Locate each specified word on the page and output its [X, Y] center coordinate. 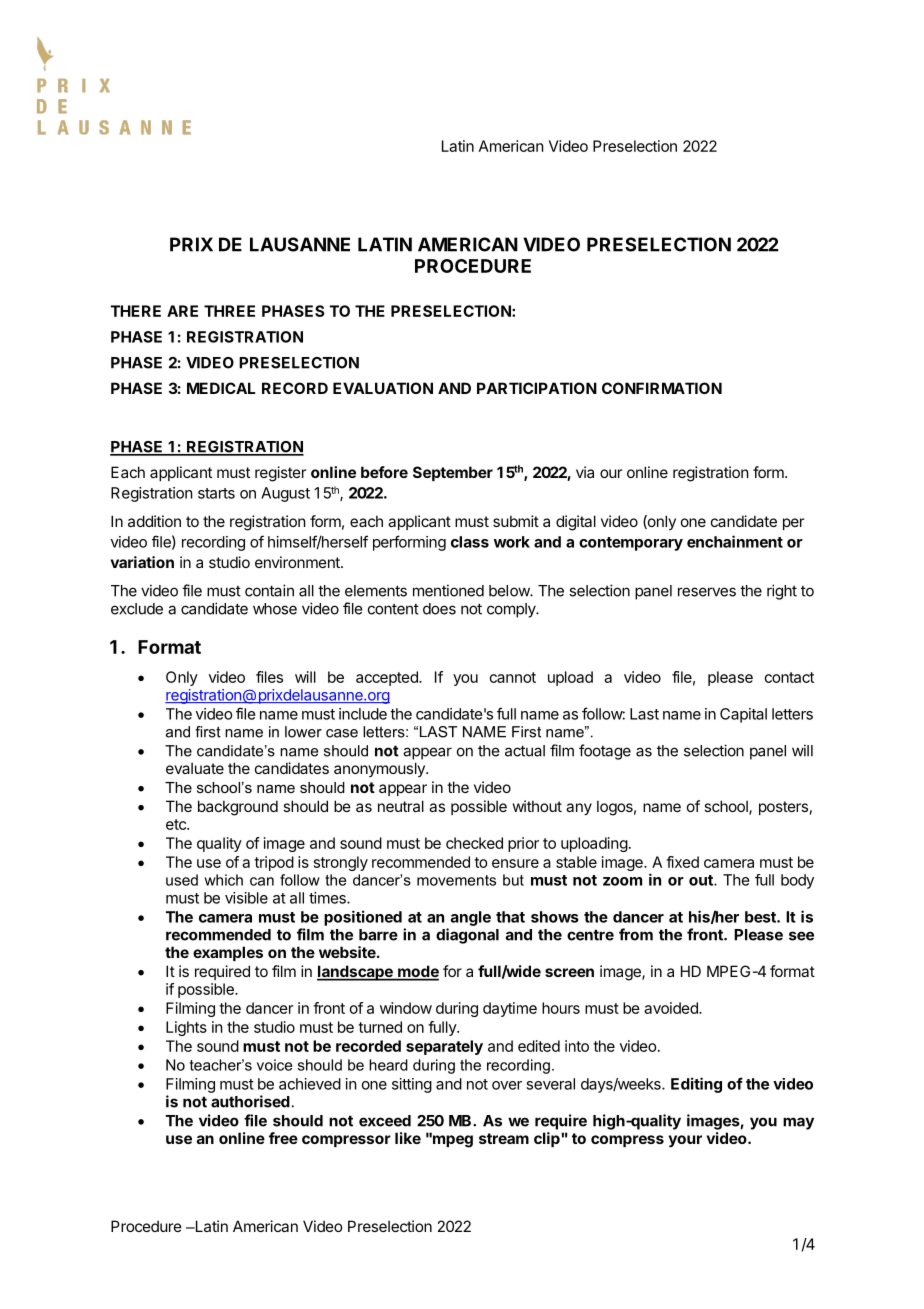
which [223, 880]
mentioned [448, 590]
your [685, 1141]
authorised [250, 1101]
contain [269, 590]
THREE [229, 311]
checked [474, 843]
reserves [707, 592]
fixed [682, 862]
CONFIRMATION [662, 388]
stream [504, 1138]
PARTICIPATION [537, 388]
